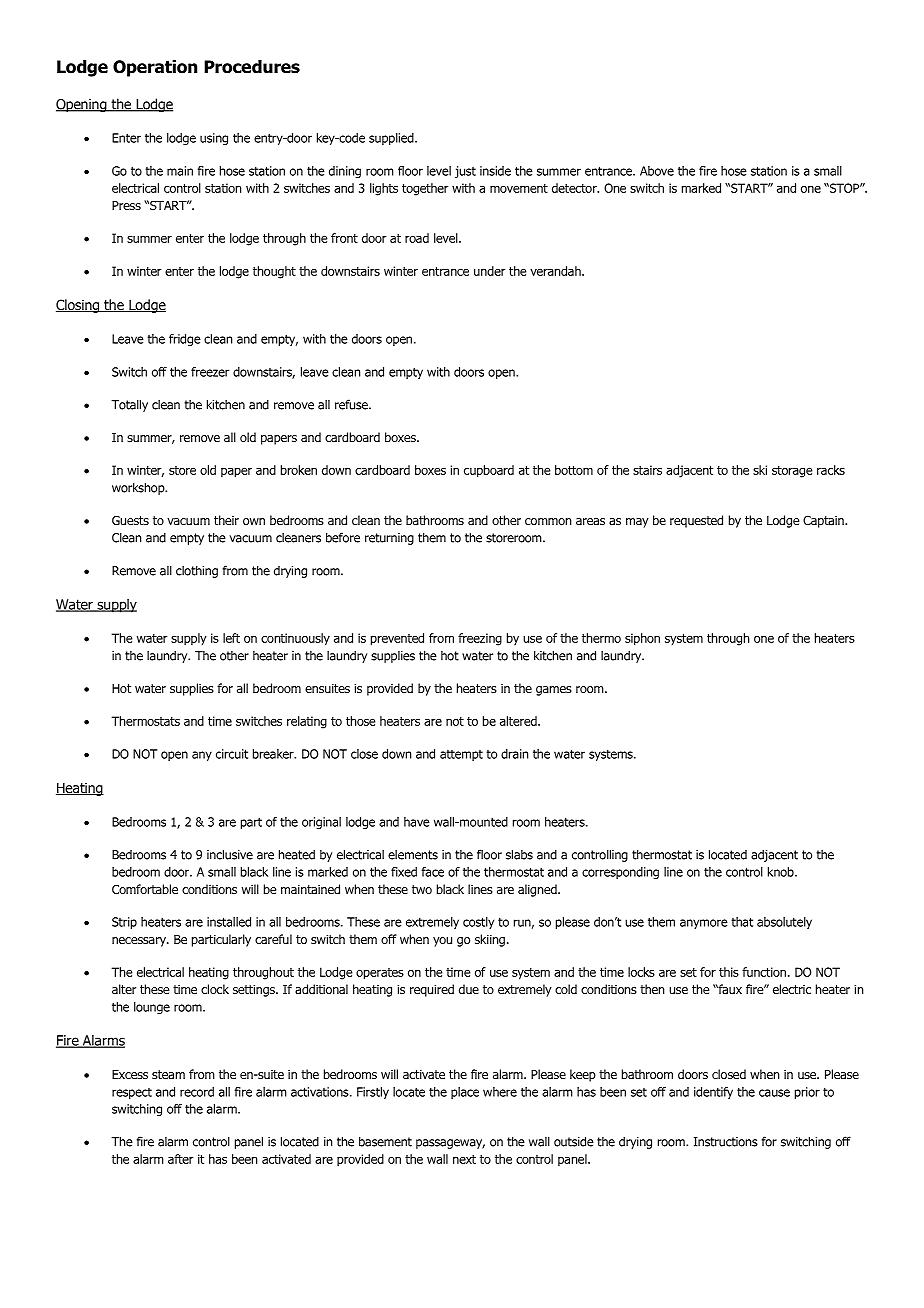 The image size is (924, 1308). Describe the element at coordinates (232, 754) in the screenshot. I see `circuit` at that location.
